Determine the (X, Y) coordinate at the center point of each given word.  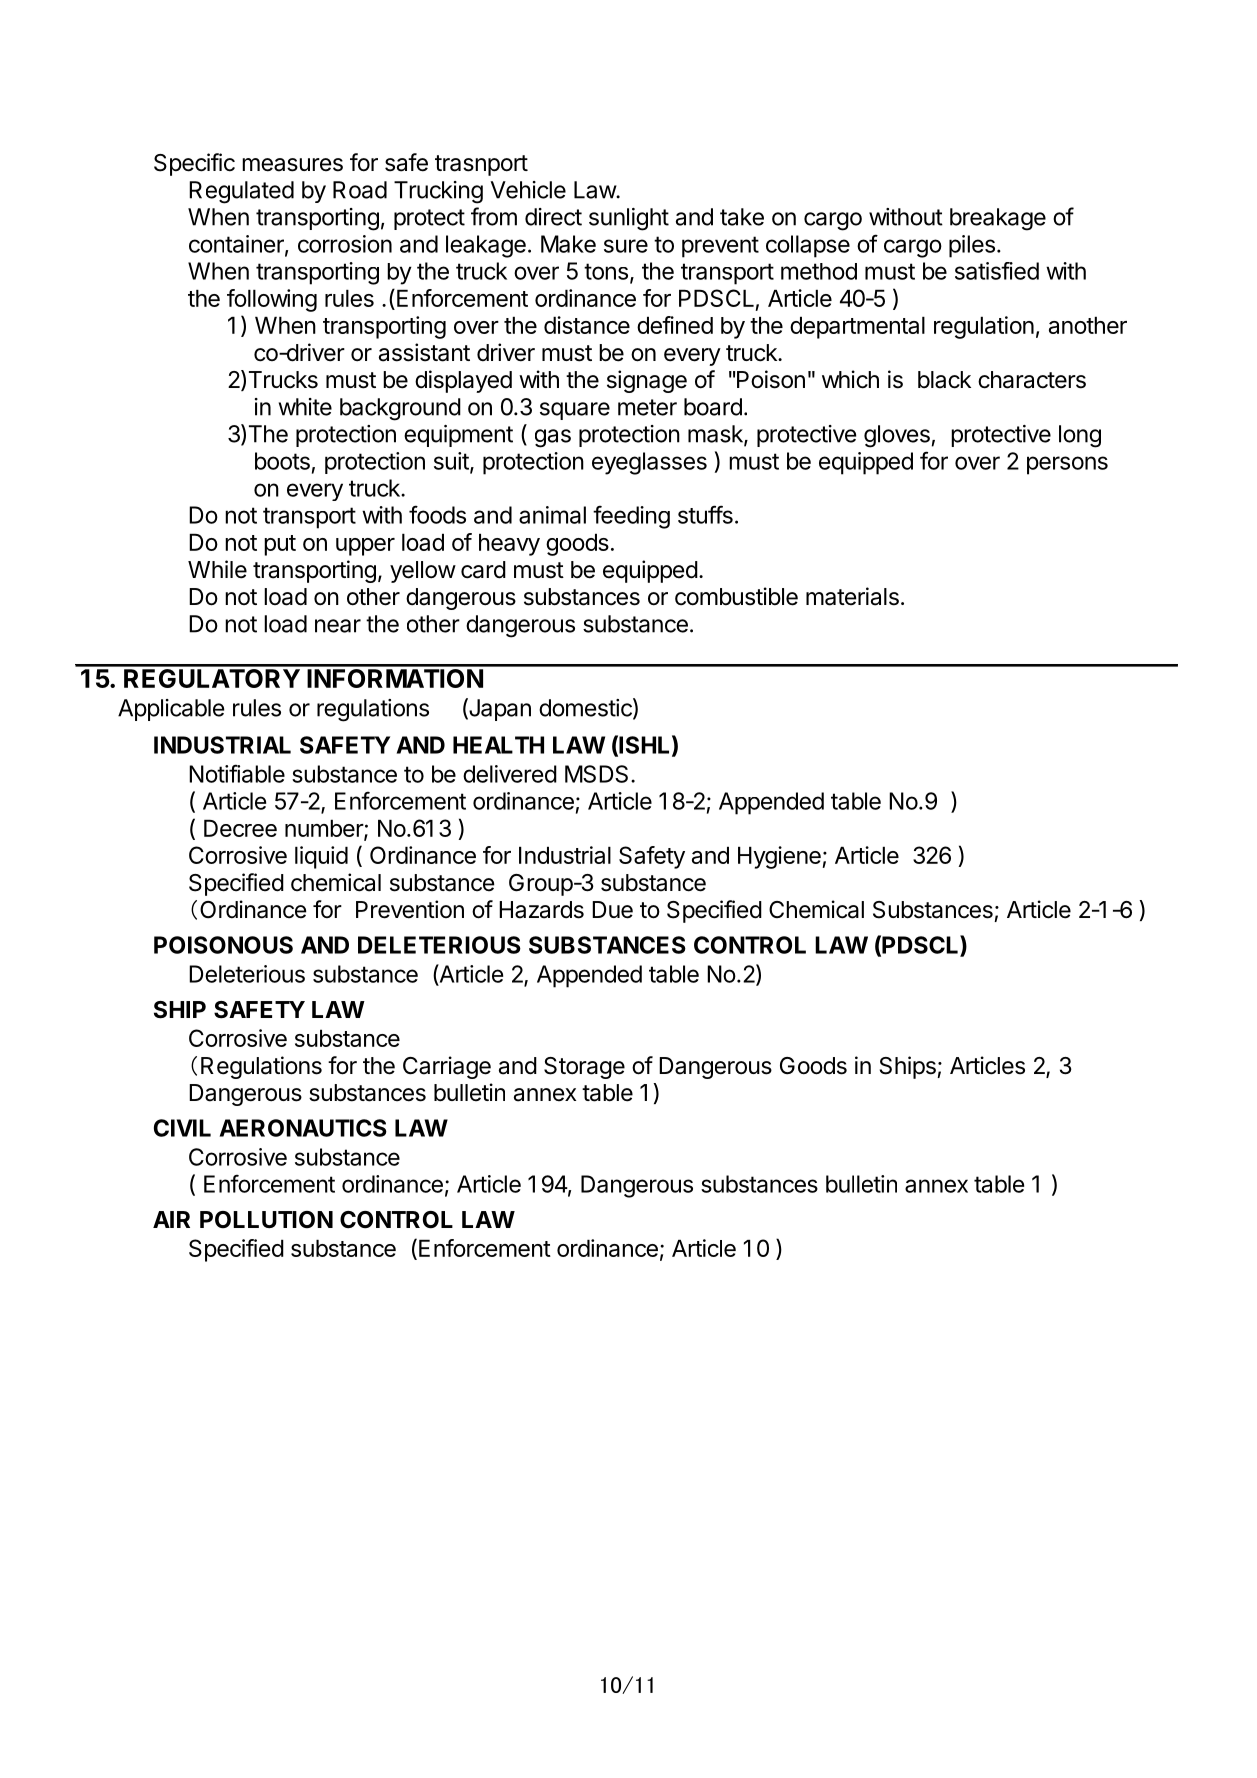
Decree (240, 828)
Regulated (241, 192)
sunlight (629, 219)
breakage (998, 219)
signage (647, 381)
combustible (736, 596)
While (217, 569)
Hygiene (780, 857)
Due (612, 910)
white (305, 407)
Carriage (447, 1067)
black (944, 380)
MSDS (596, 774)
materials (852, 596)
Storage (584, 1068)
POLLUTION (266, 1220)
